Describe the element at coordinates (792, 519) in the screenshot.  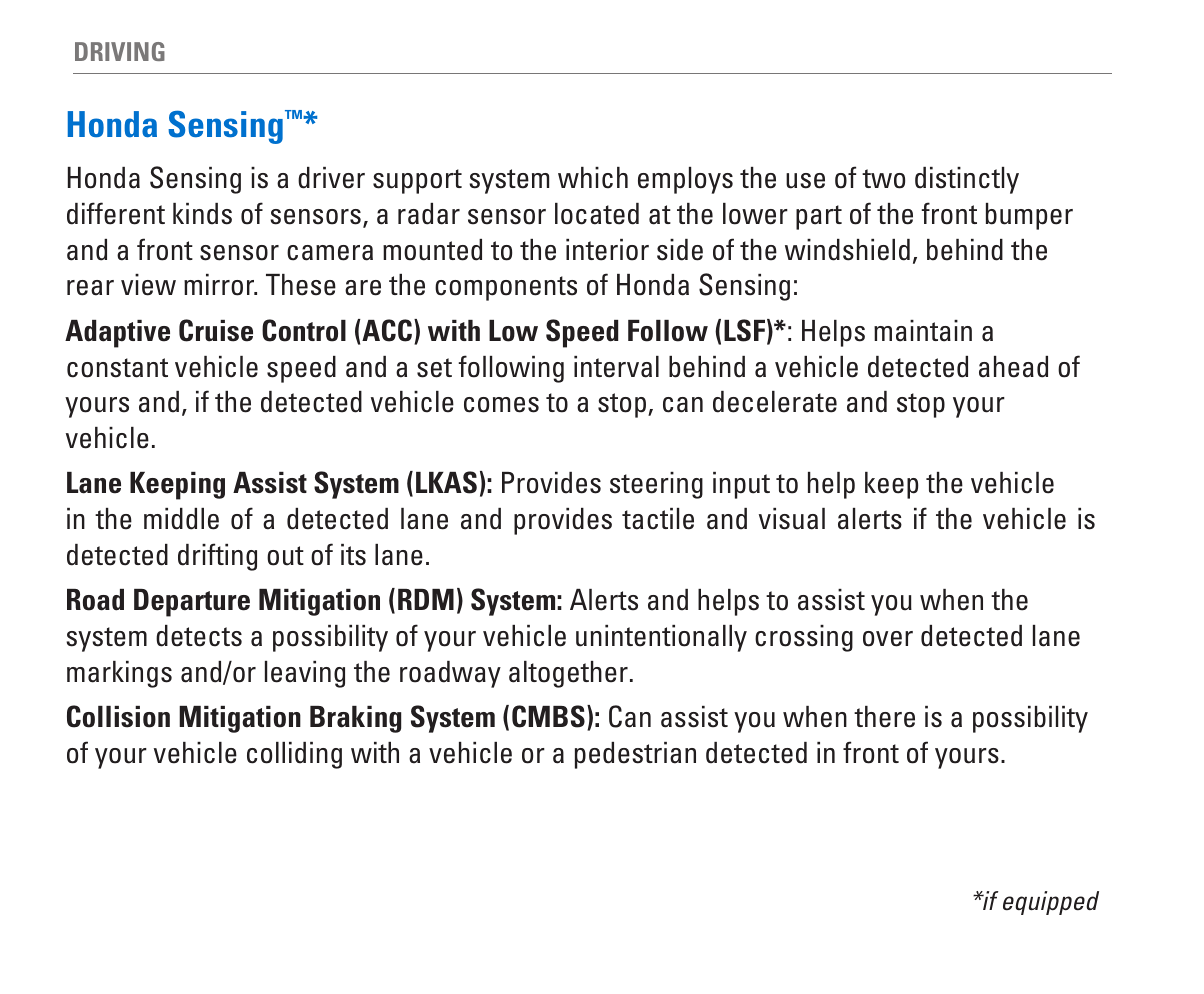
I see `visual` at that location.
